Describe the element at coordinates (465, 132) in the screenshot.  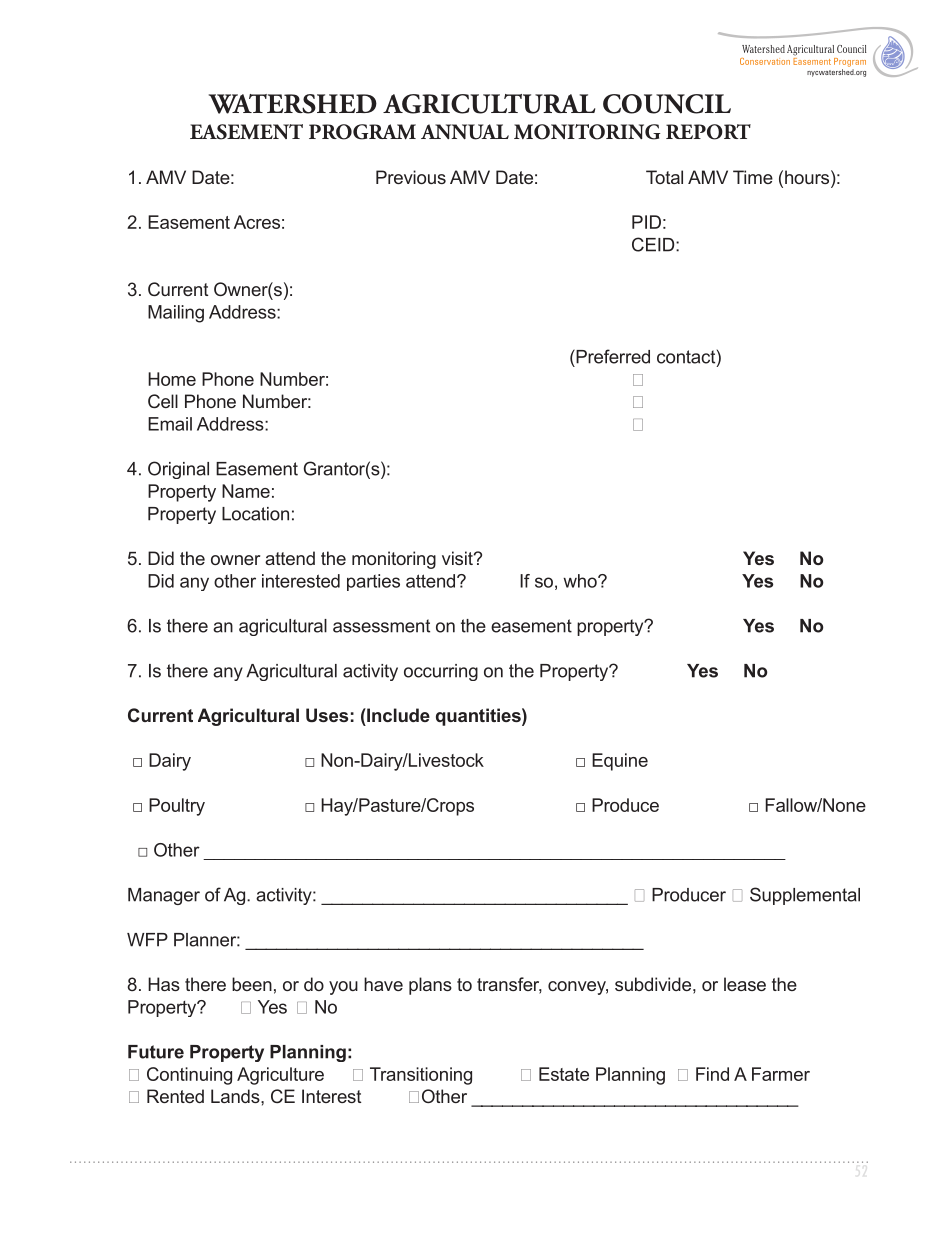
I see `ANNUAL` at that location.
